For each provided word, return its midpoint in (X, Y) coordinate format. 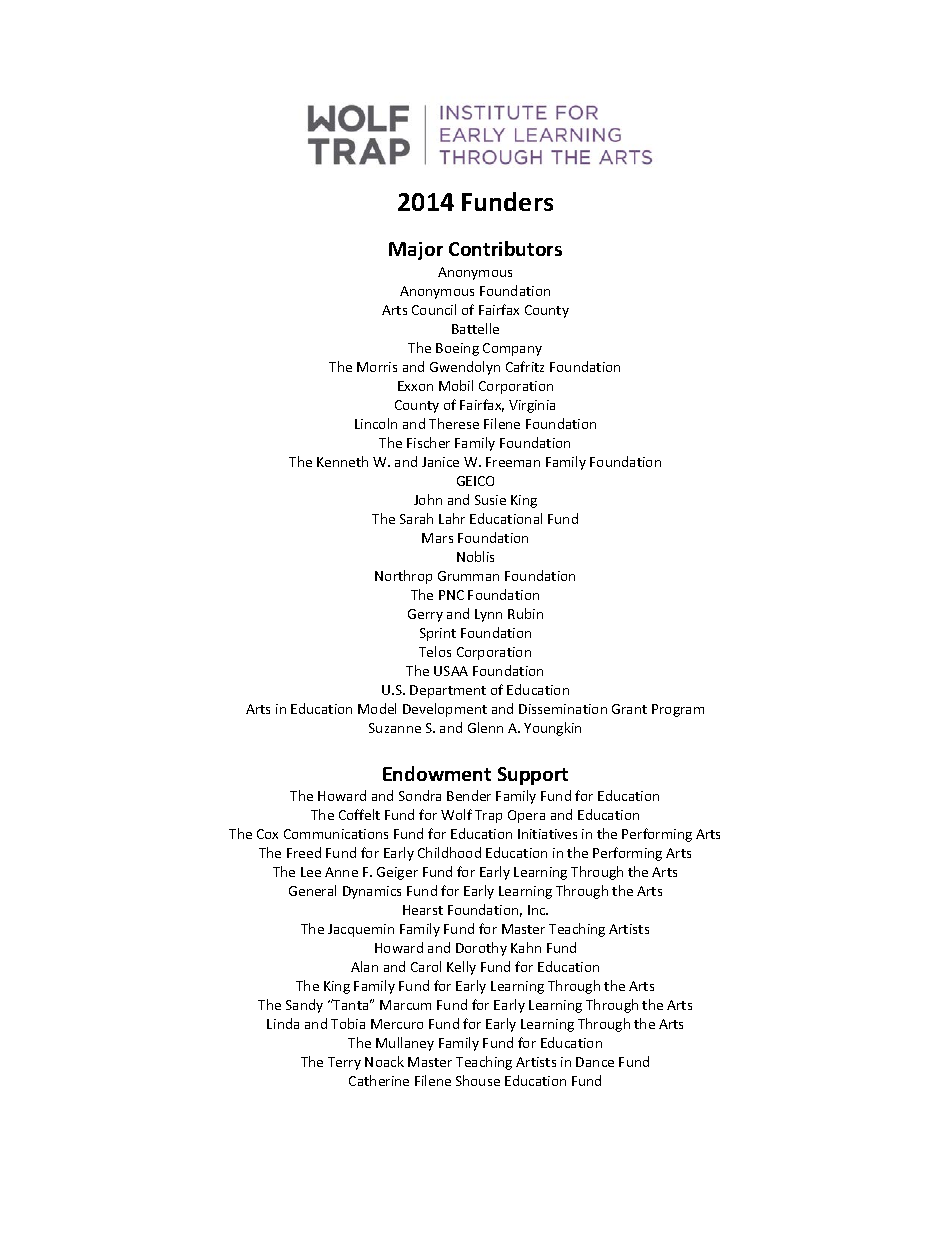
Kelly (461, 968)
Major (416, 251)
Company (512, 349)
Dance (595, 1062)
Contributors (505, 248)
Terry (344, 1063)
